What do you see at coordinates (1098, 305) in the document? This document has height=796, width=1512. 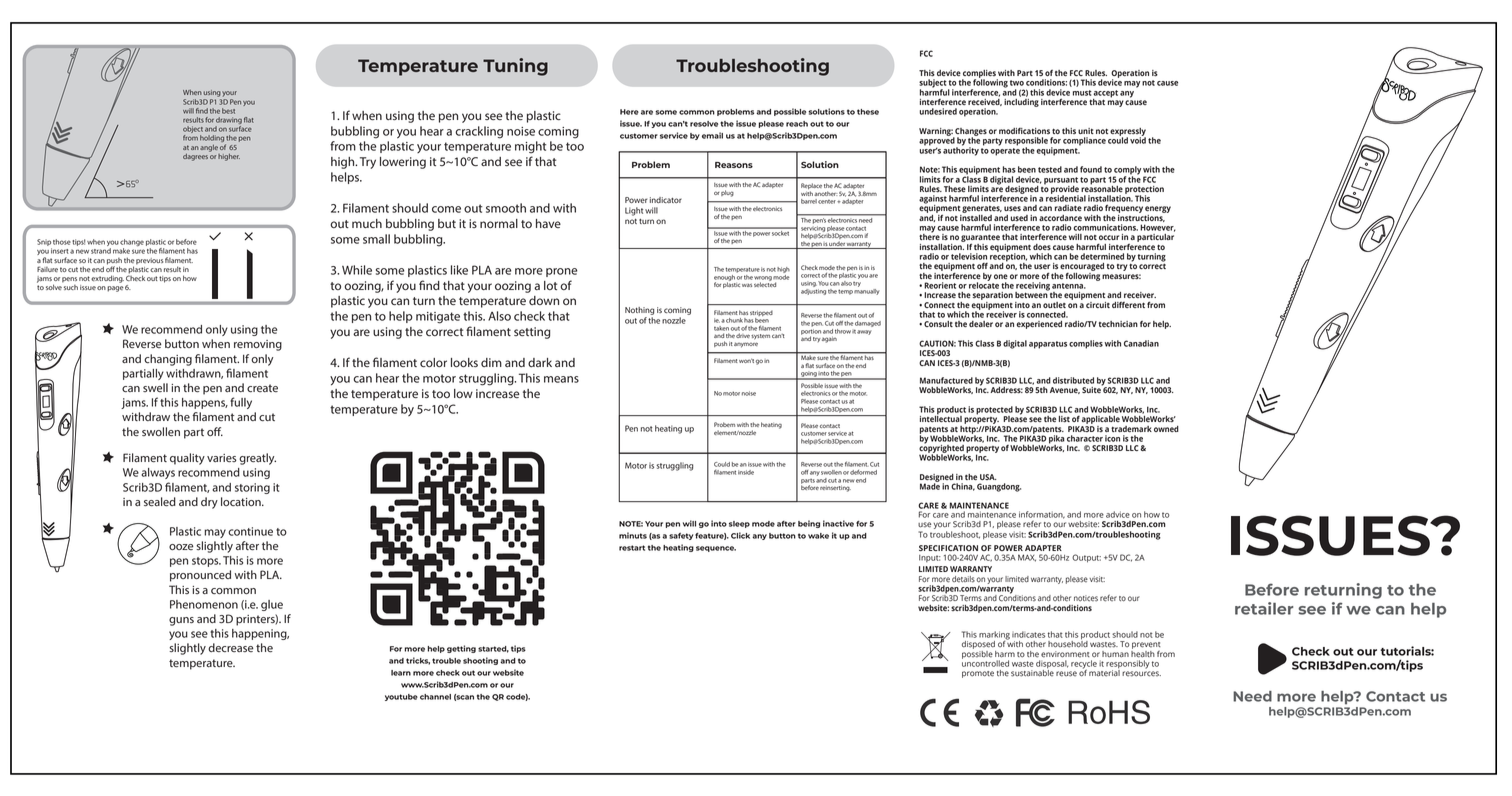 I see `circuit` at bounding box center [1098, 305].
